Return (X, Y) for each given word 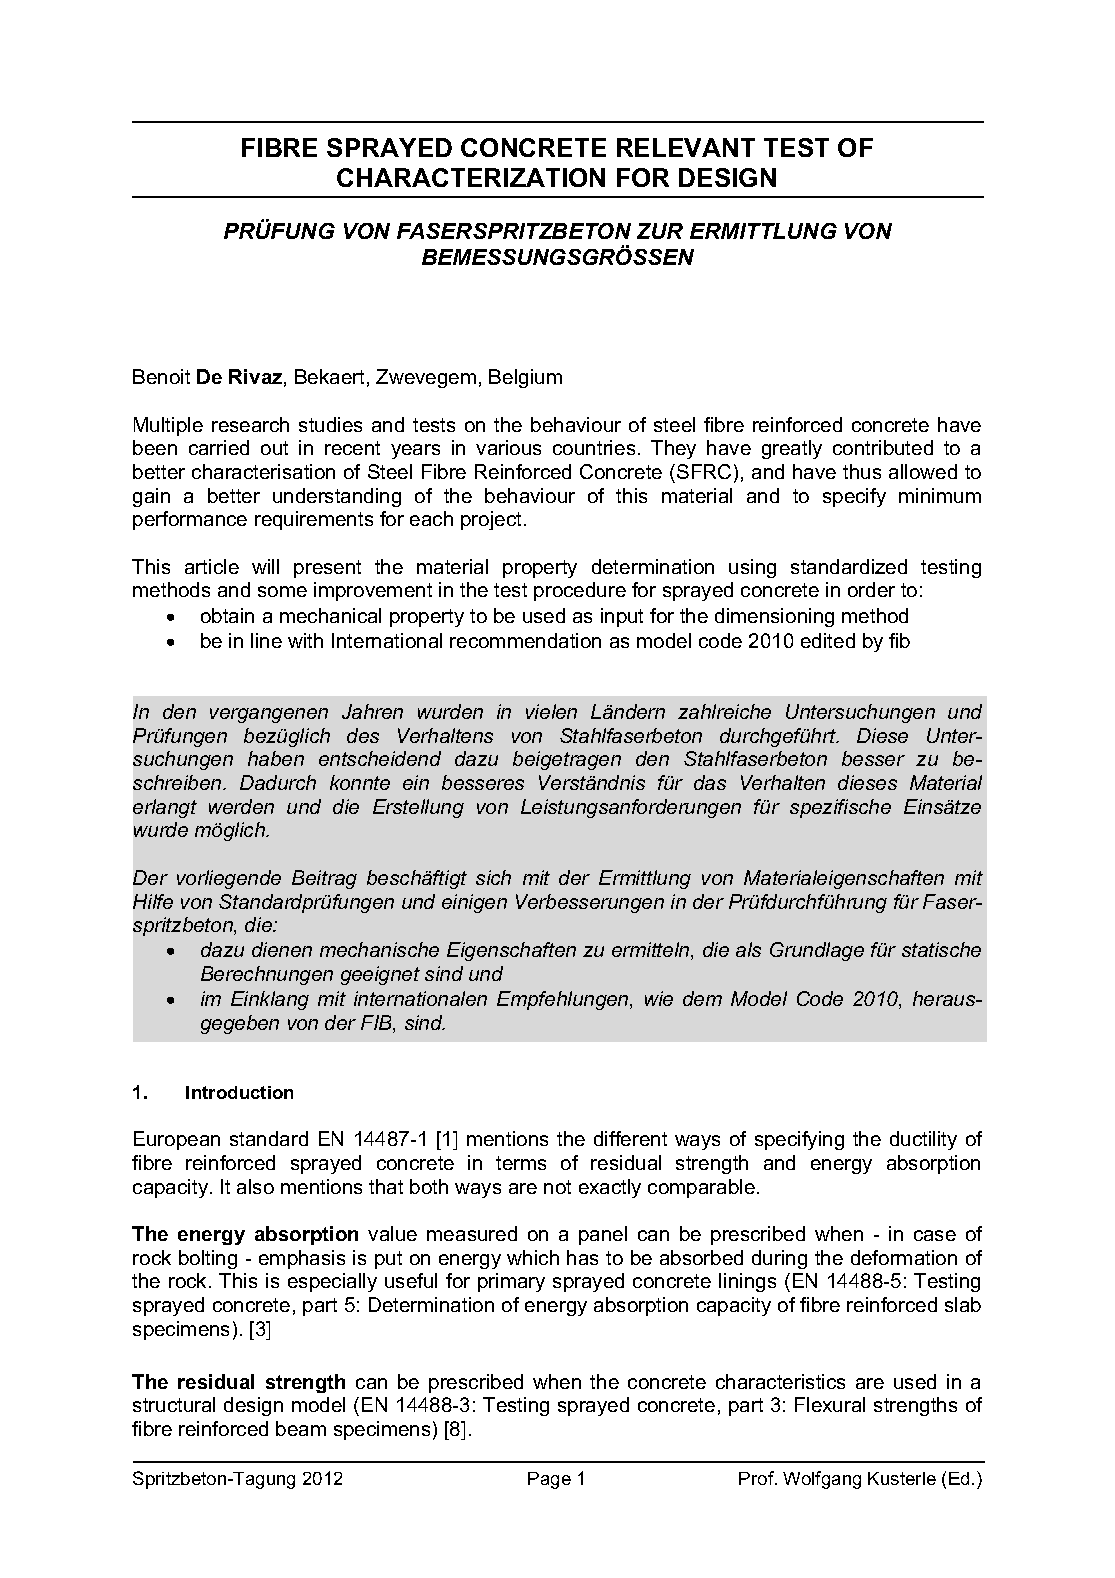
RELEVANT (686, 147)
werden (241, 806)
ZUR (660, 231)
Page (549, 1480)
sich (493, 877)
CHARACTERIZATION (471, 177)
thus (862, 471)
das (710, 782)
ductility (923, 1140)
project (491, 520)
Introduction (239, 1092)
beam (301, 1428)
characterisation (263, 471)
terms (521, 1163)
